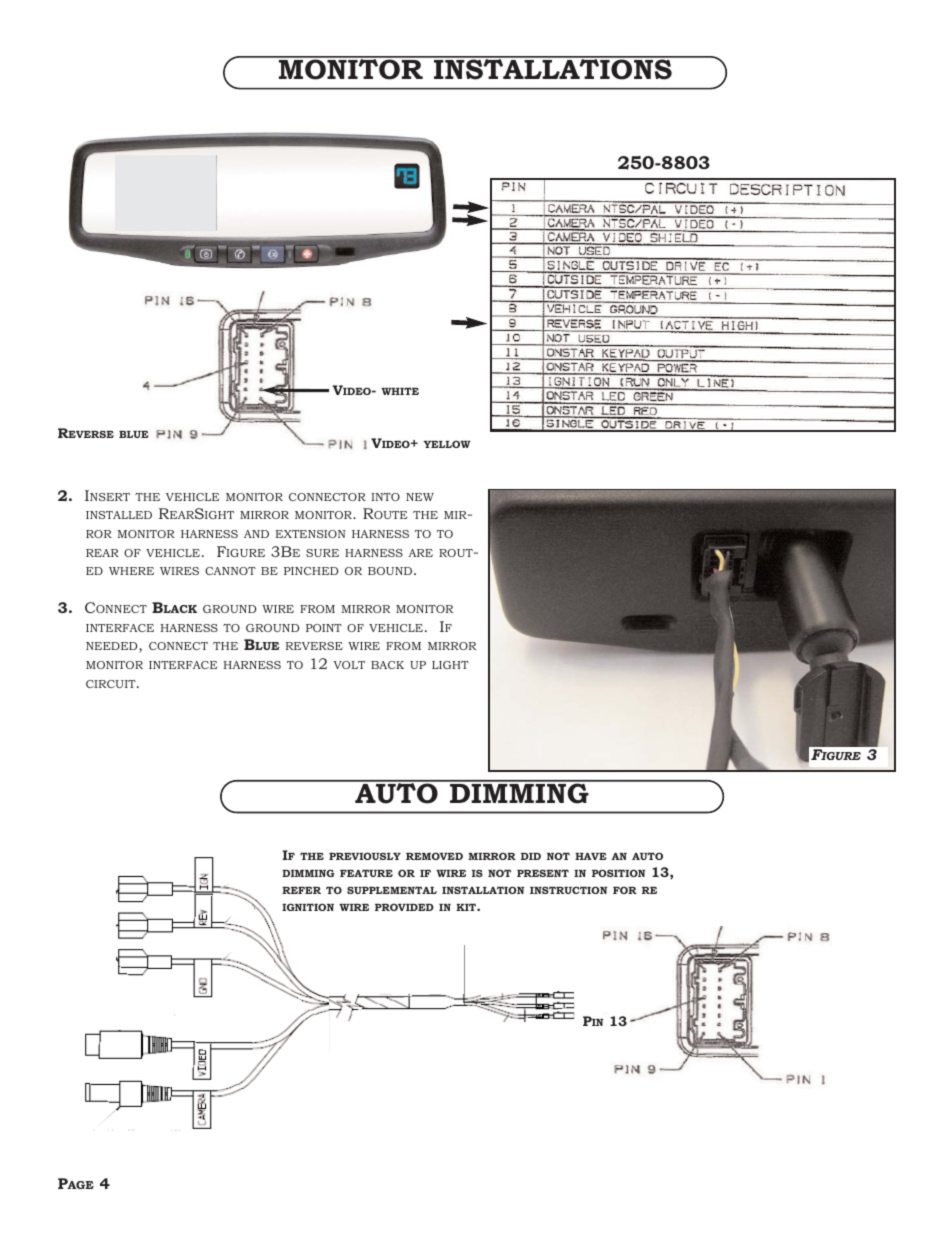 This screenshot has height=1233, width=952. What do you see at coordinates (387, 665) in the screenshot?
I see `BACK` at bounding box center [387, 665].
